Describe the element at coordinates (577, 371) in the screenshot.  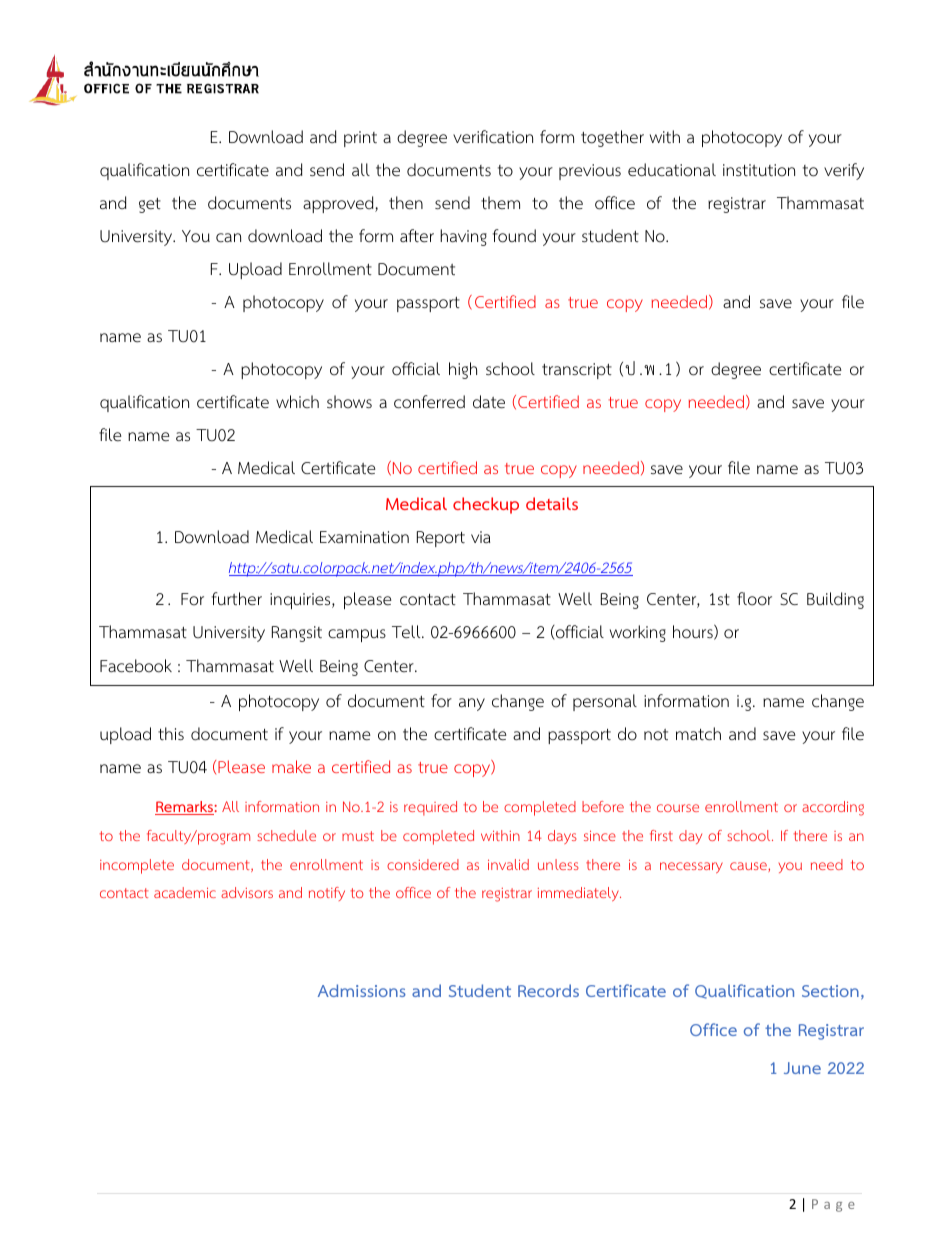
I see `transcript` at that location.
